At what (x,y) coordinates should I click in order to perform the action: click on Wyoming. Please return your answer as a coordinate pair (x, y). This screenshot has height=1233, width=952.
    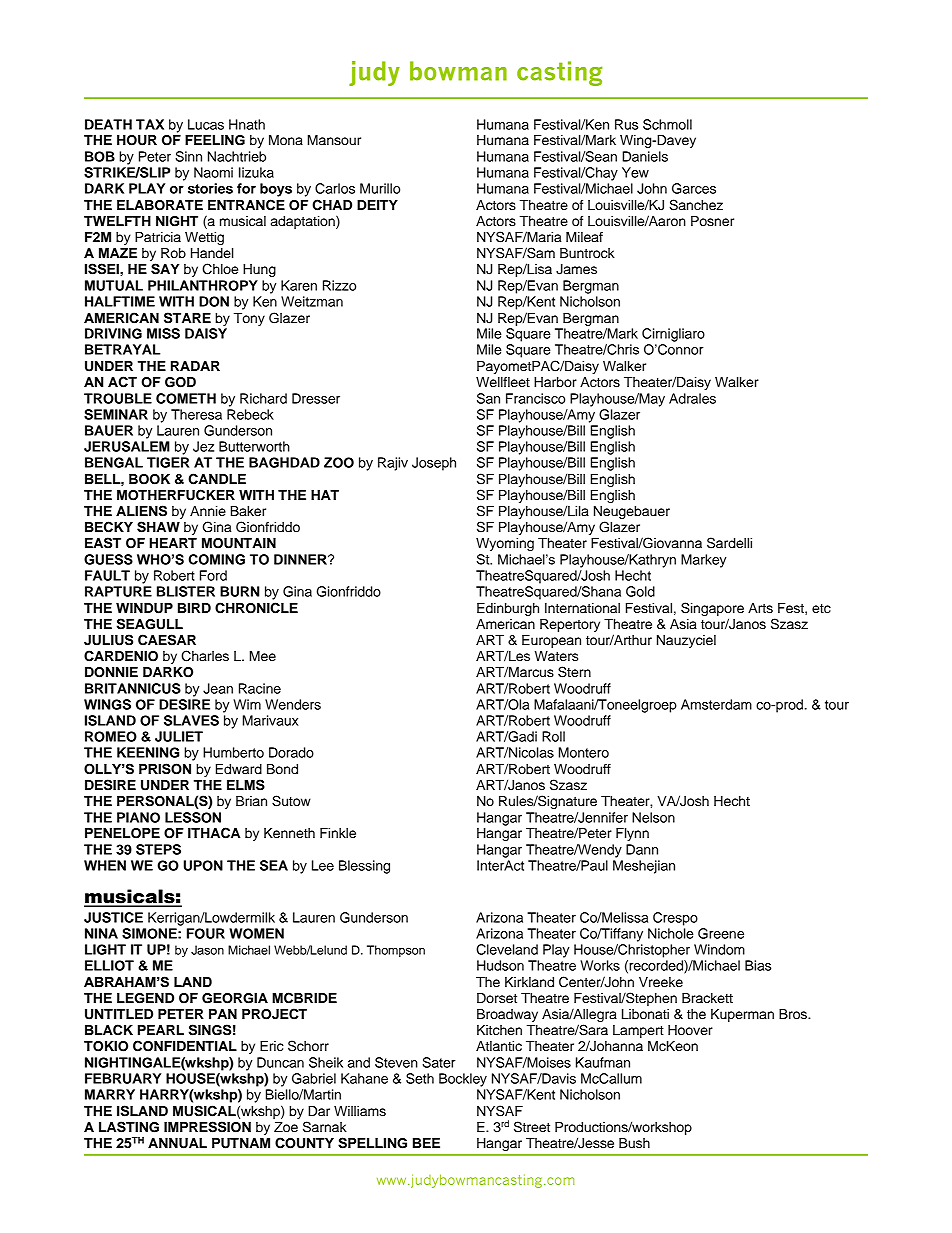
    Looking at the image, I should click on (505, 544).
